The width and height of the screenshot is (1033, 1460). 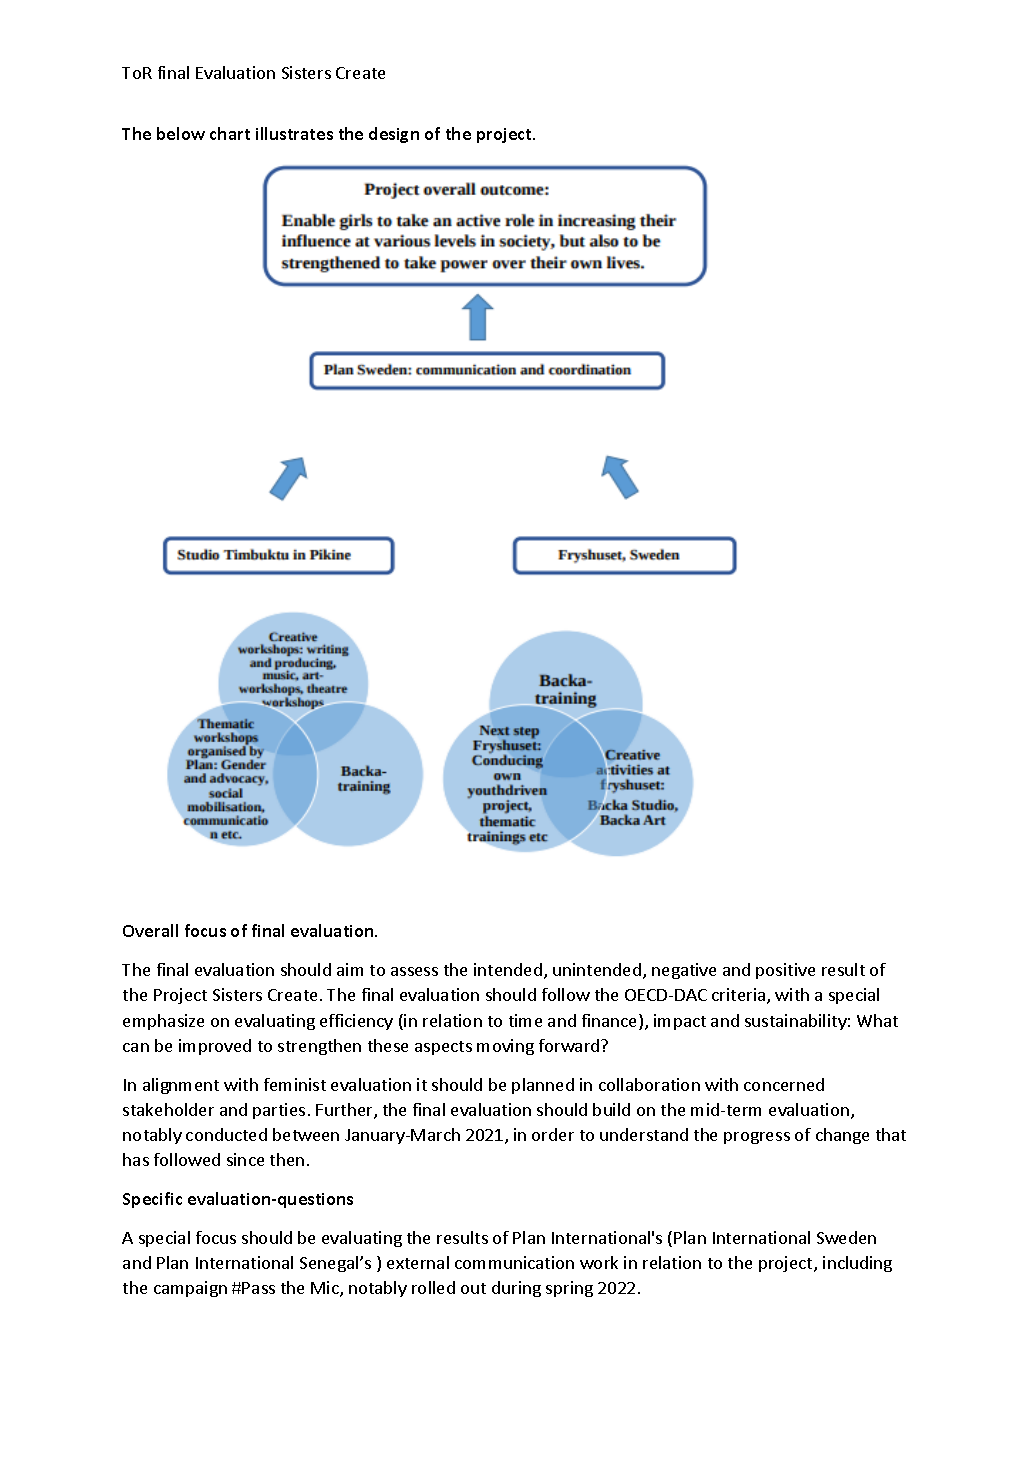 What do you see at coordinates (258, 1288) in the screenshot?
I see `Pass` at bounding box center [258, 1288].
